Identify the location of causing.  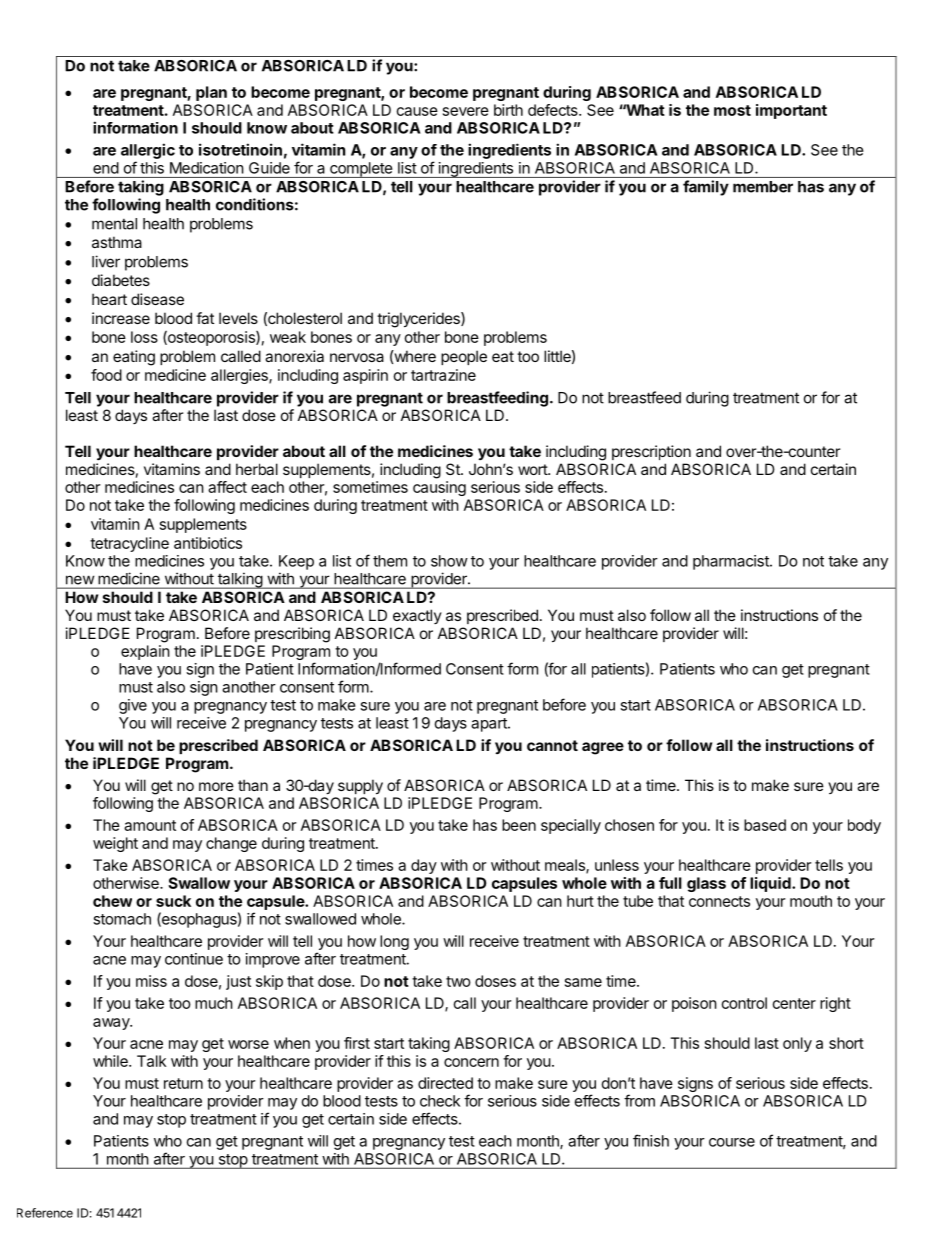
(439, 488).
